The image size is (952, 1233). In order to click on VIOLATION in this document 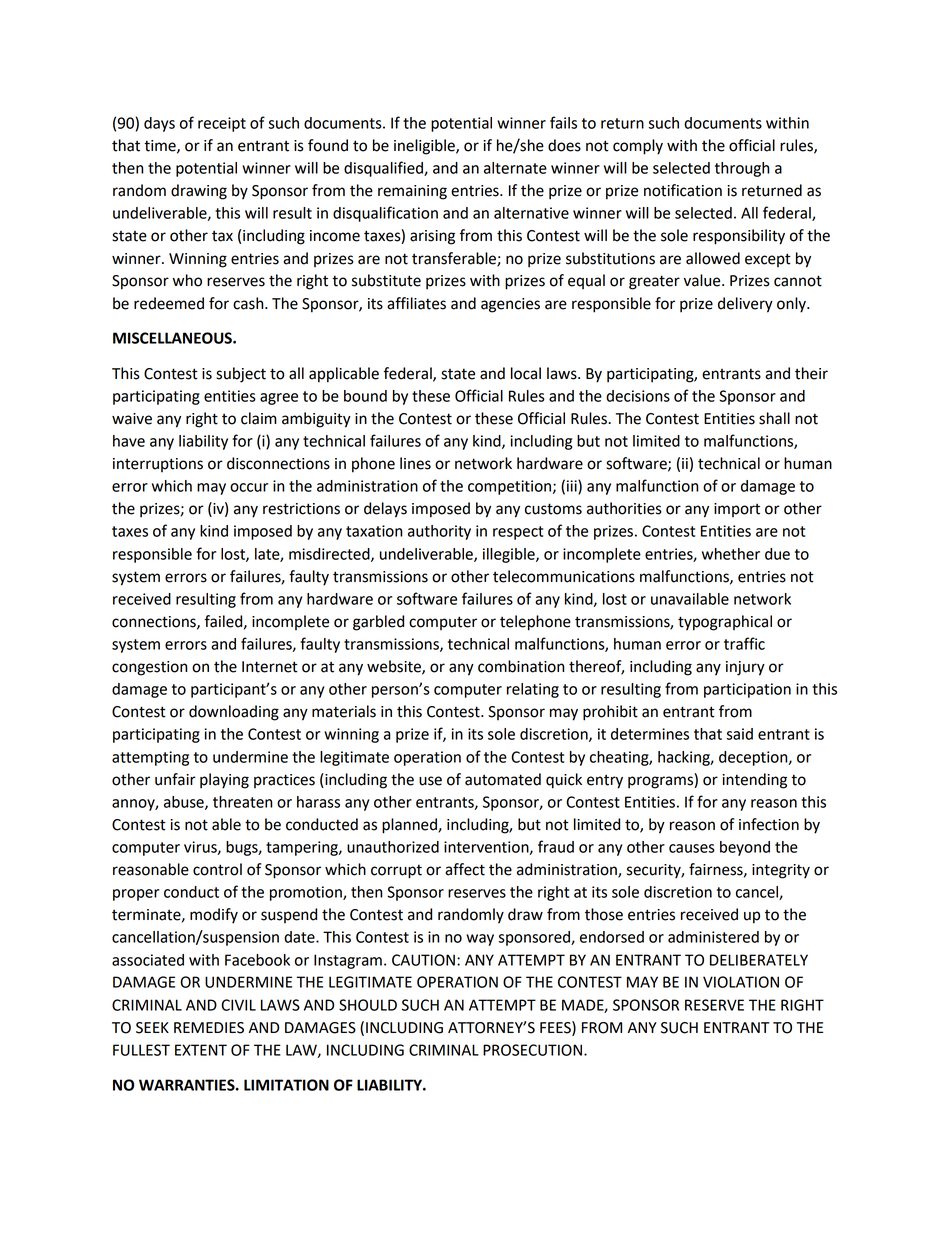, I will do `click(741, 982)`.
